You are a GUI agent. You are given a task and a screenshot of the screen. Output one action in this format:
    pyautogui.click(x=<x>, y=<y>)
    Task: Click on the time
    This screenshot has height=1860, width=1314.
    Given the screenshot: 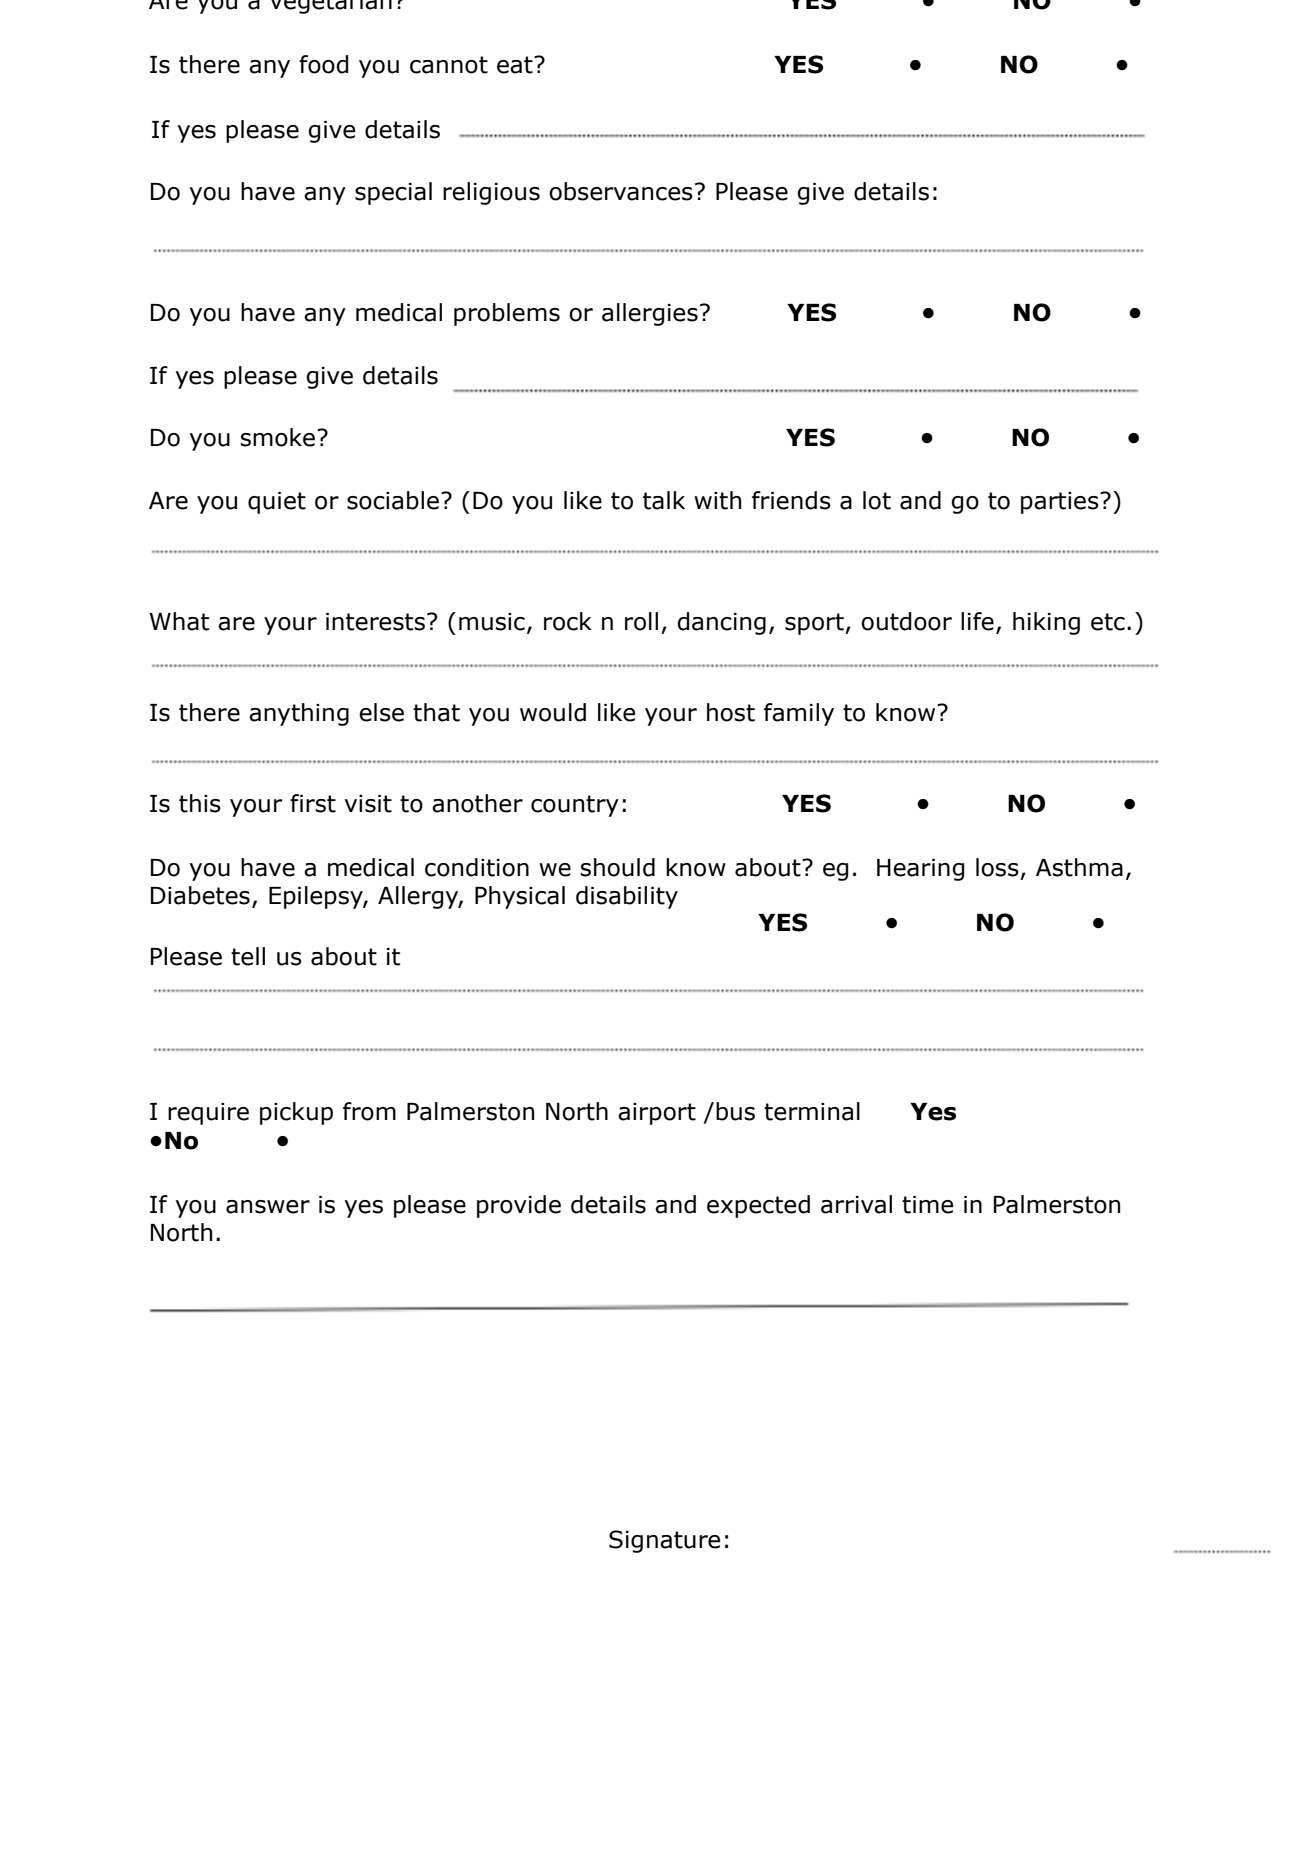 What is the action you would take?
    pyautogui.click(x=927, y=1205)
